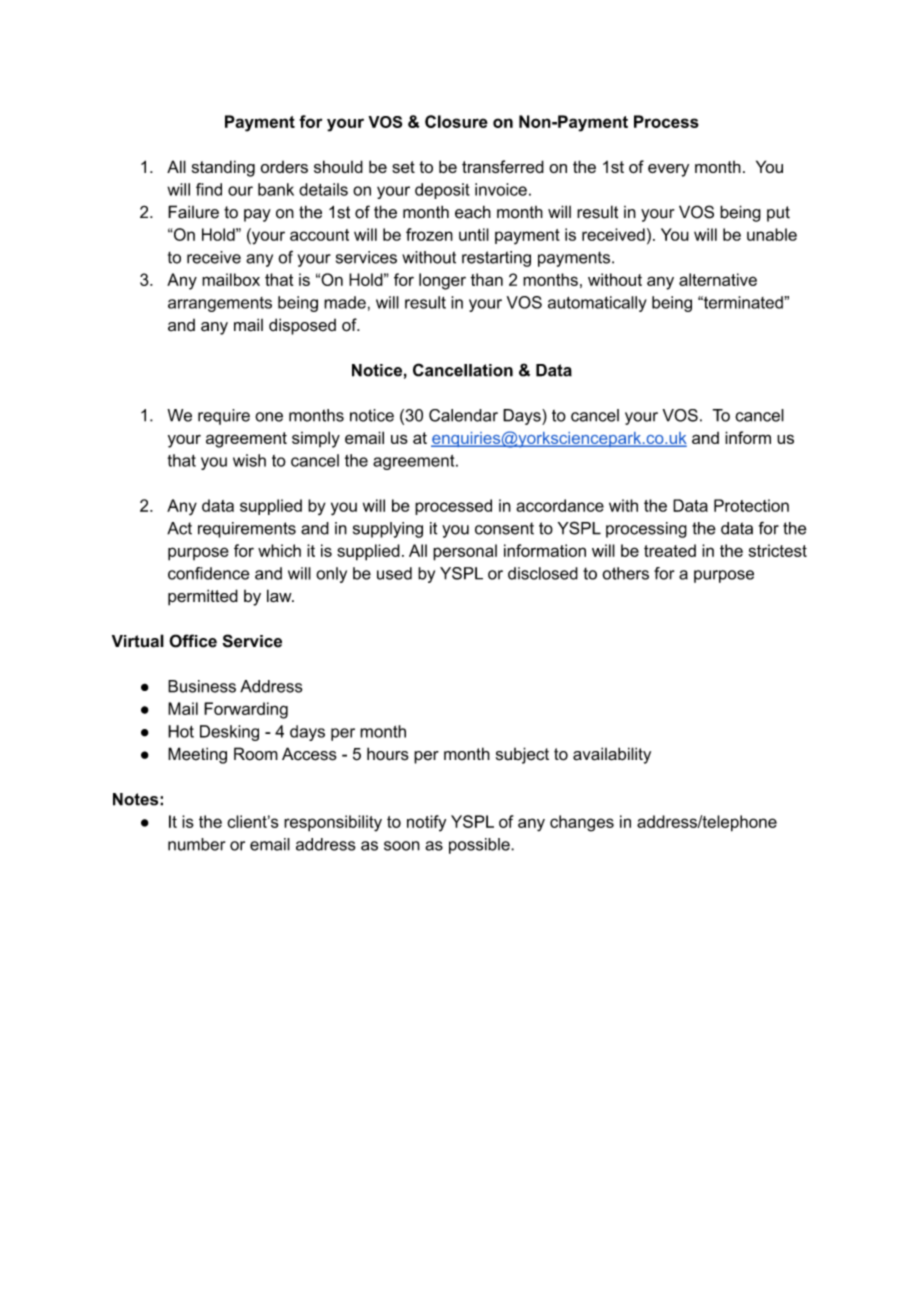 The width and height of the document is (924, 1307). What do you see at coordinates (668, 170) in the document?
I see `every` at bounding box center [668, 170].
